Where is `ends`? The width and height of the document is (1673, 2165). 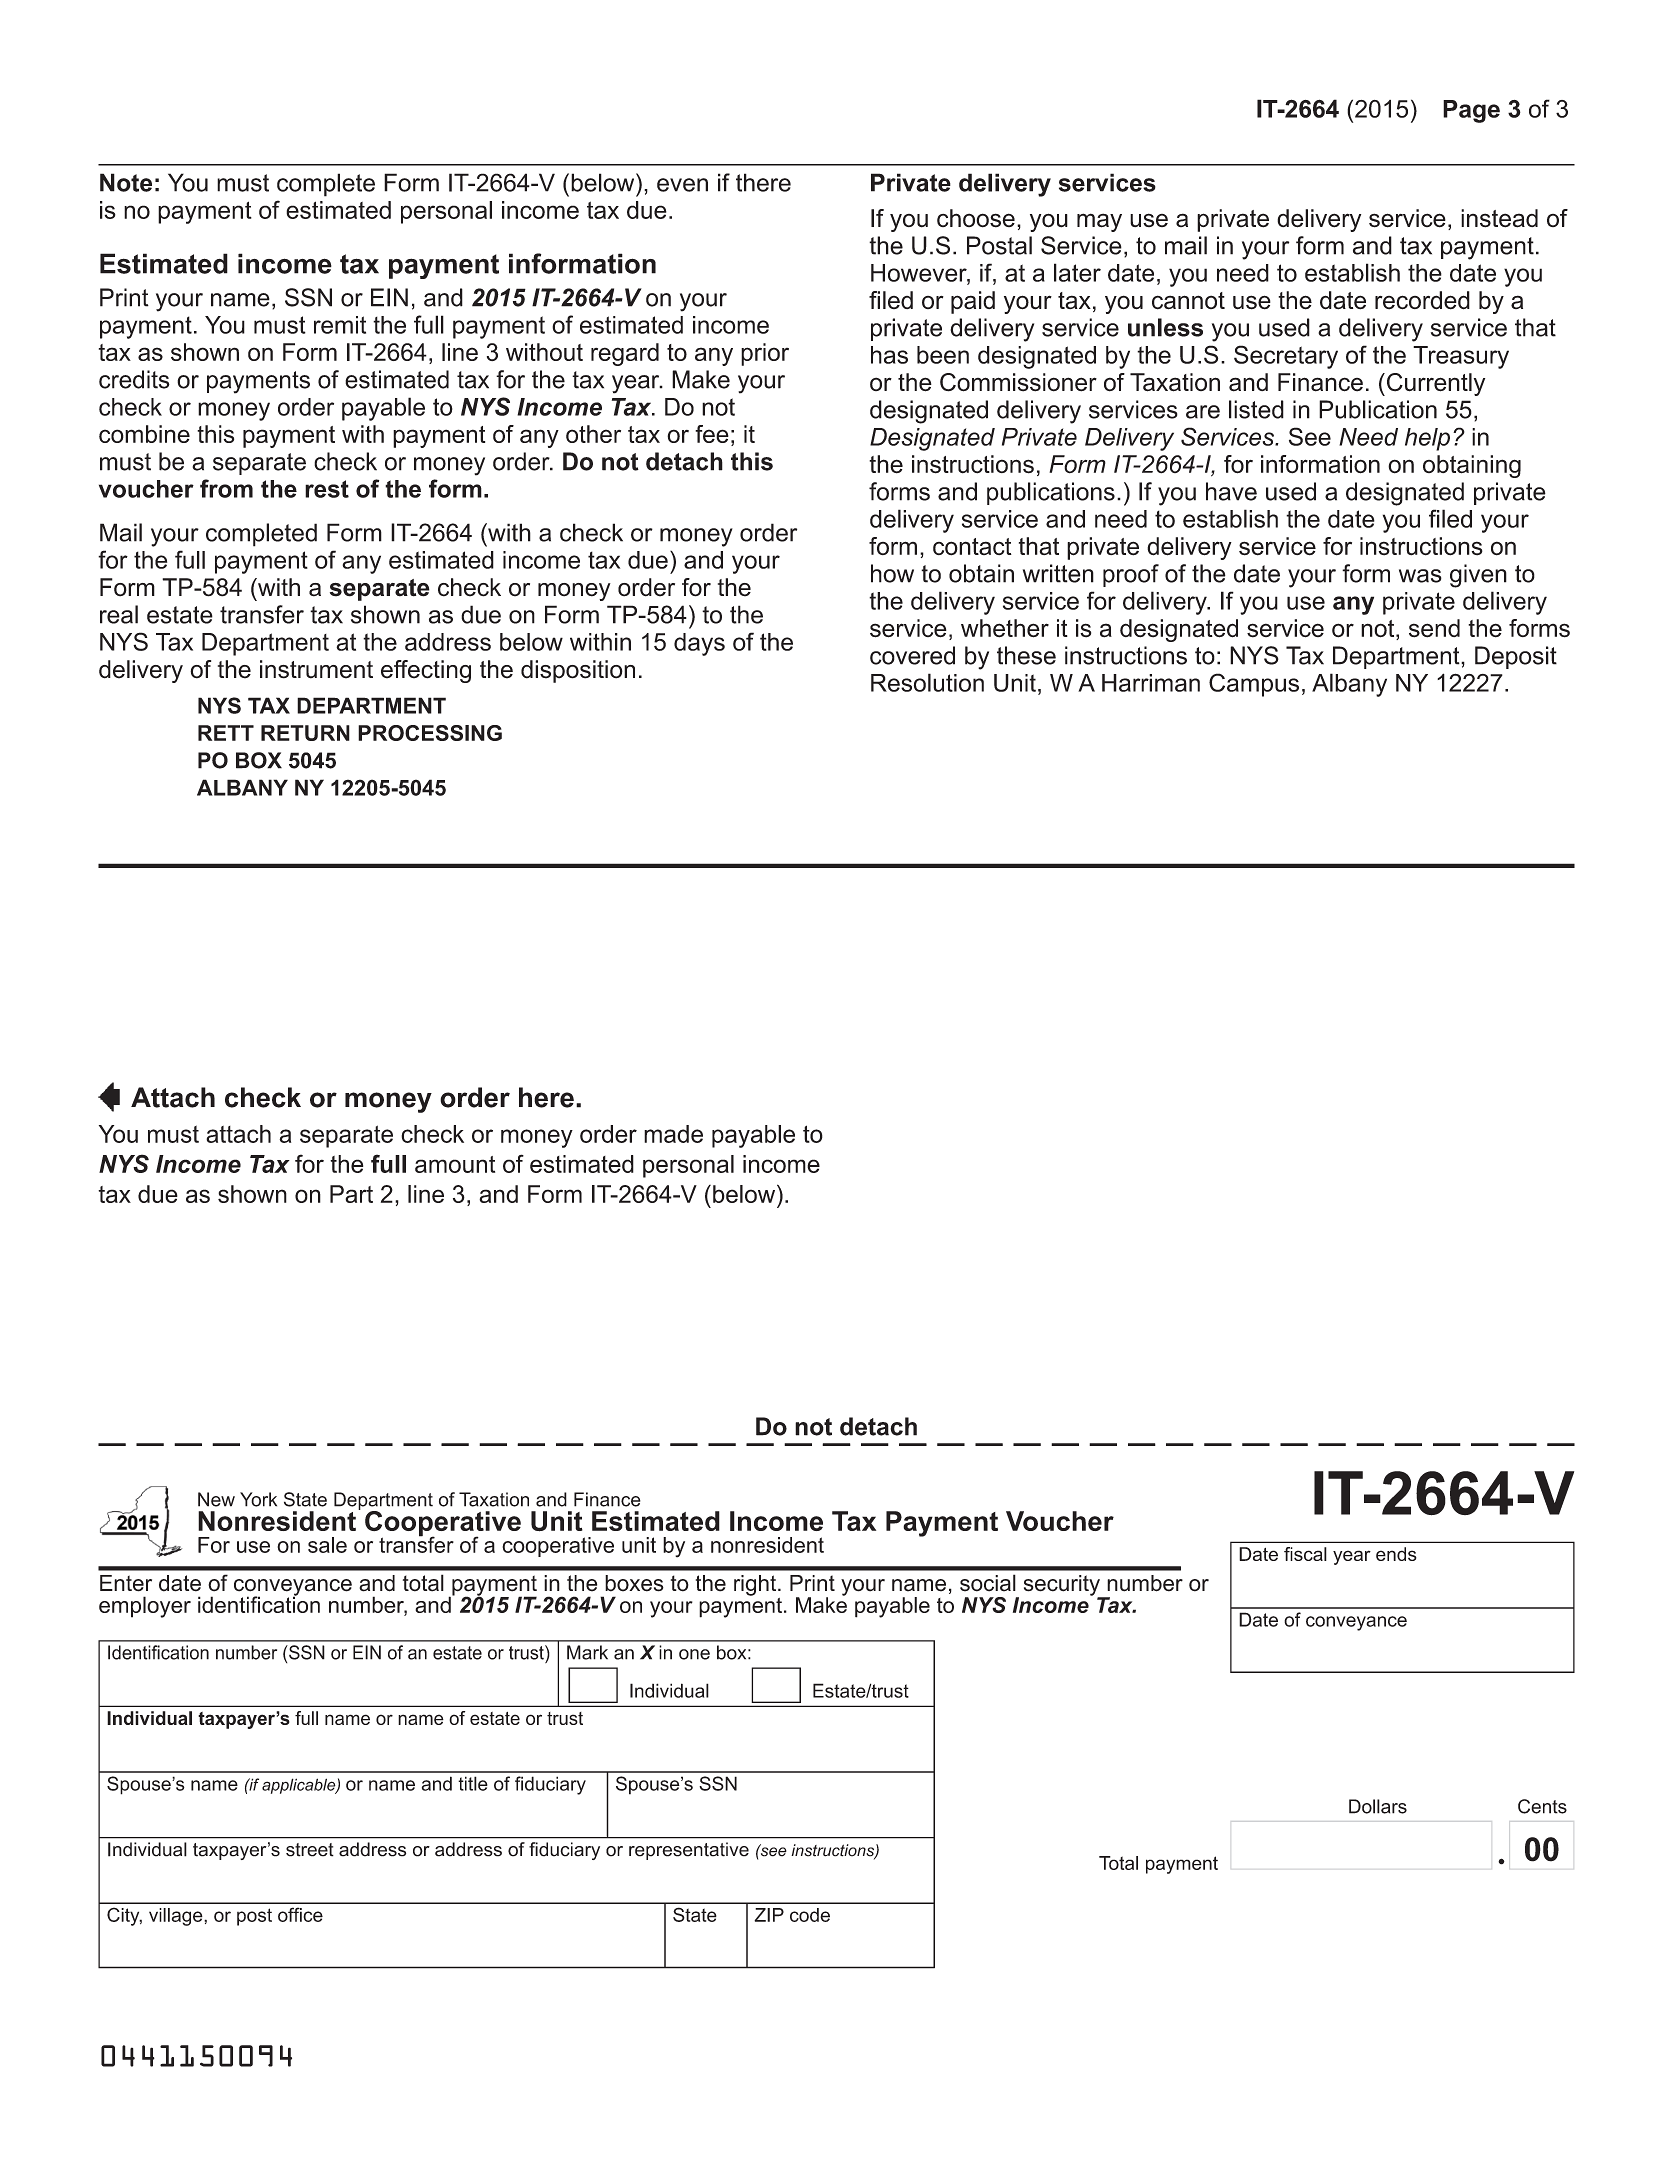
ends is located at coordinates (1396, 1554).
